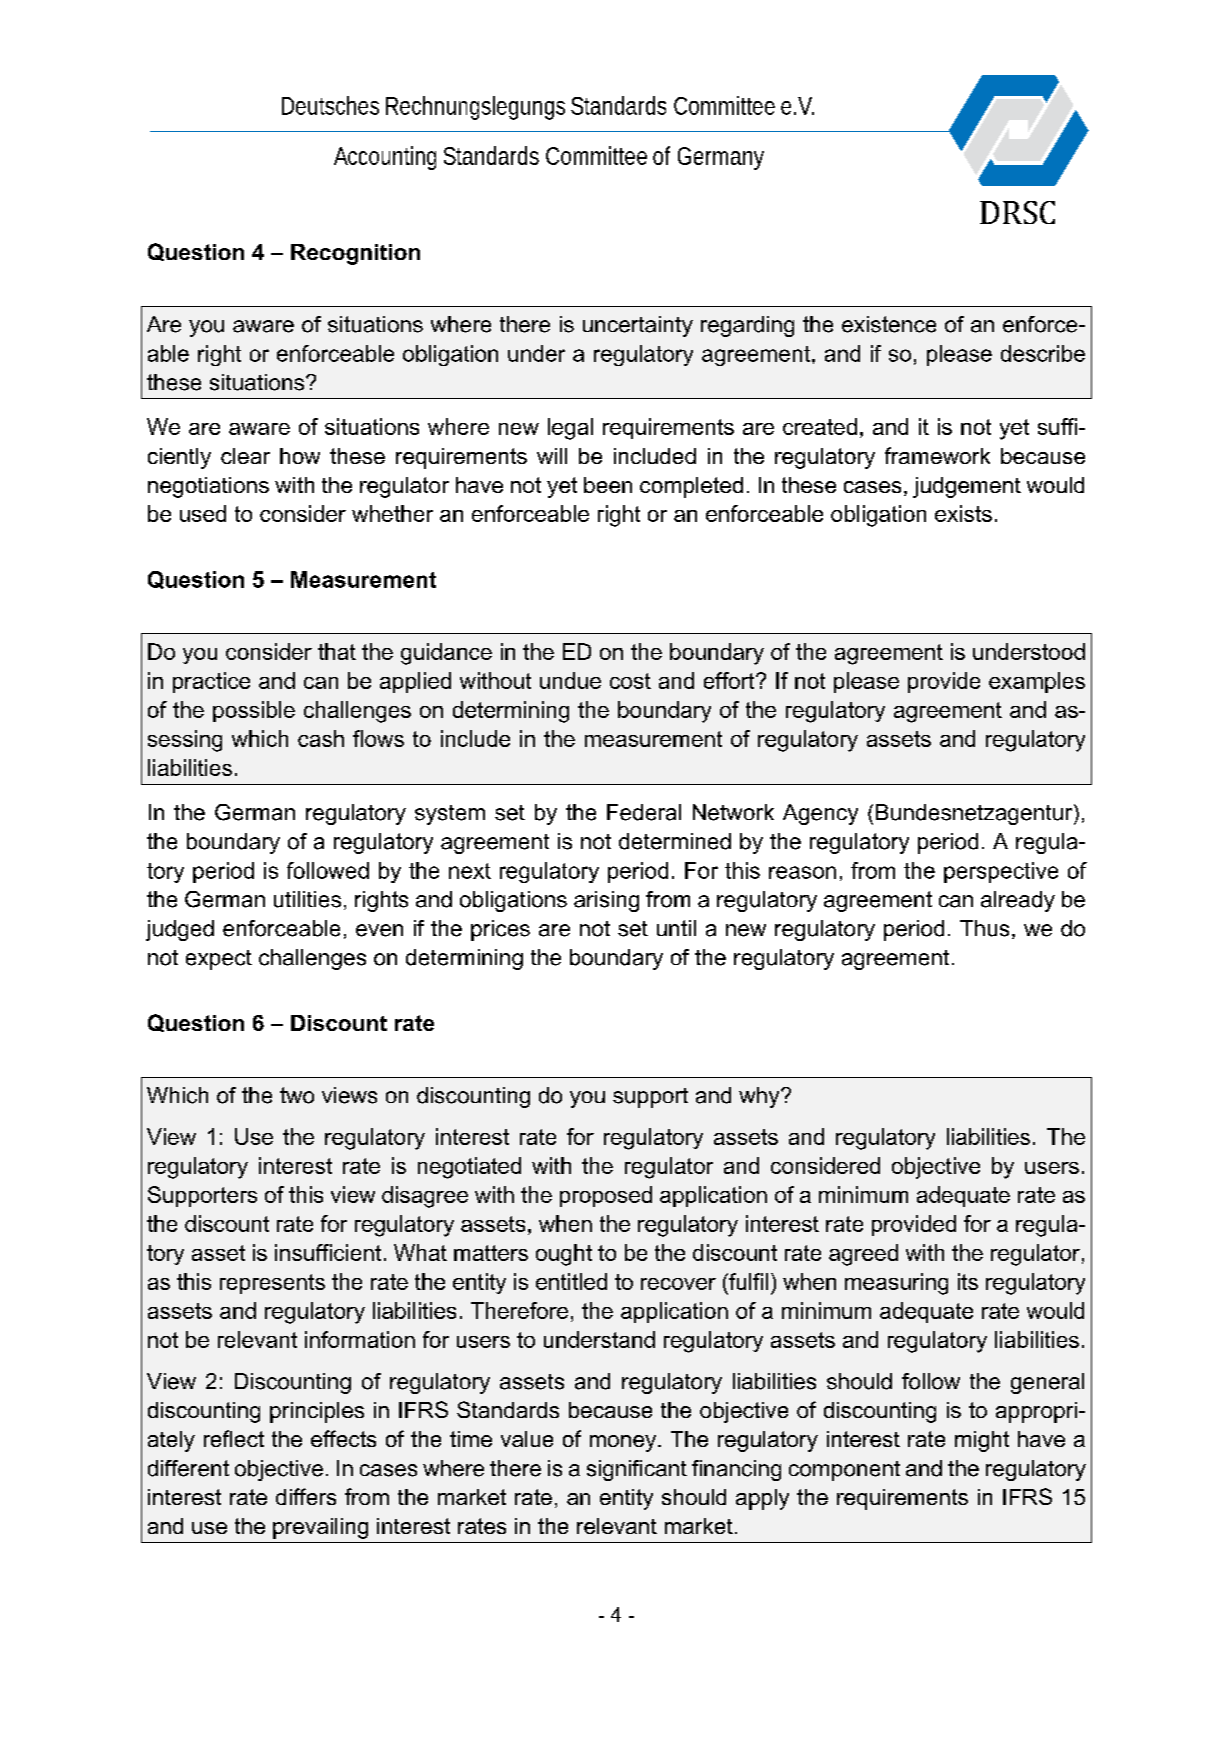 This page has width=1232, height=1744. What do you see at coordinates (306, 1496) in the page?
I see `differs` at bounding box center [306, 1496].
